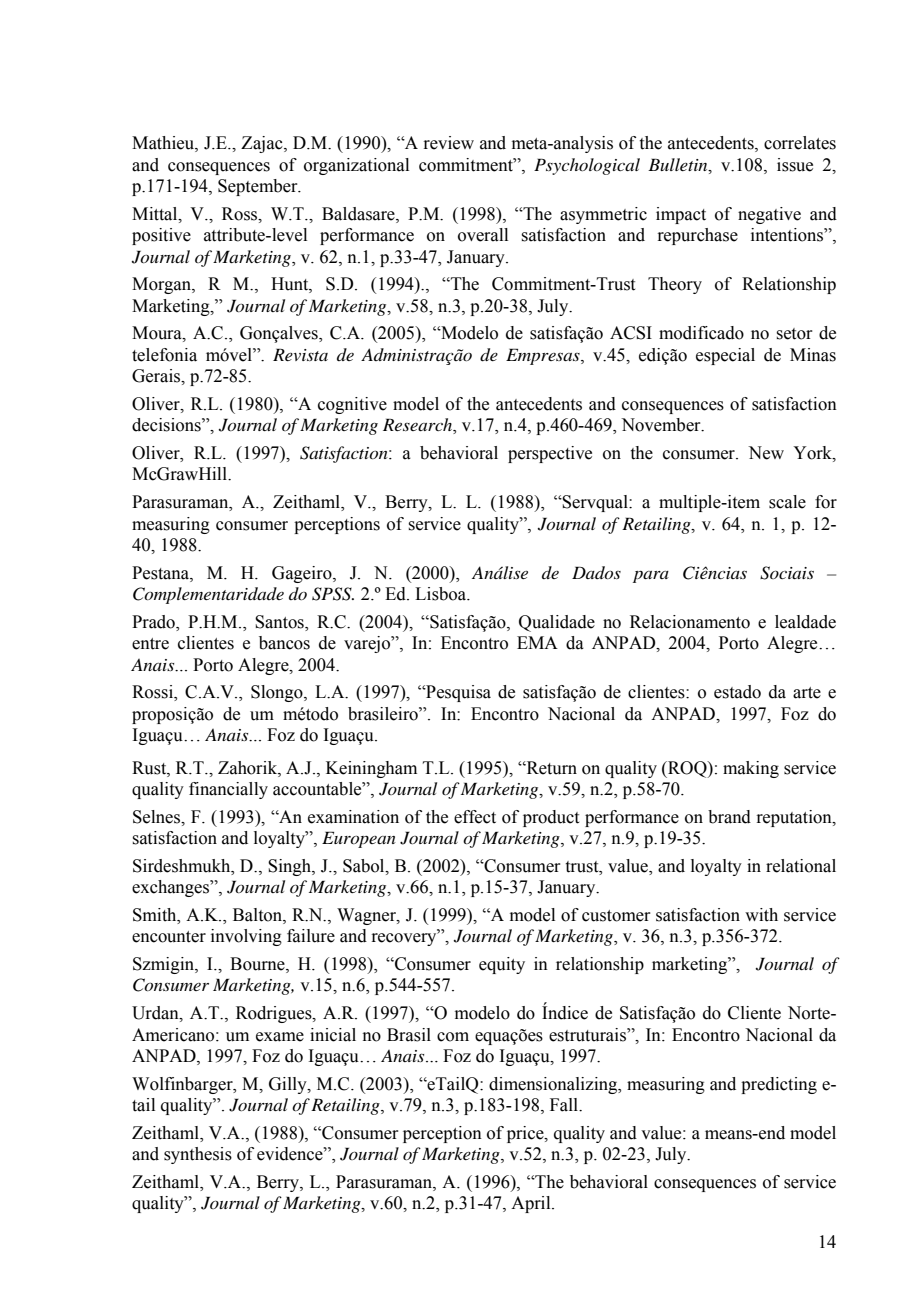 This screenshot has width=924, height=1308. I want to click on review, so click(448, 143).
